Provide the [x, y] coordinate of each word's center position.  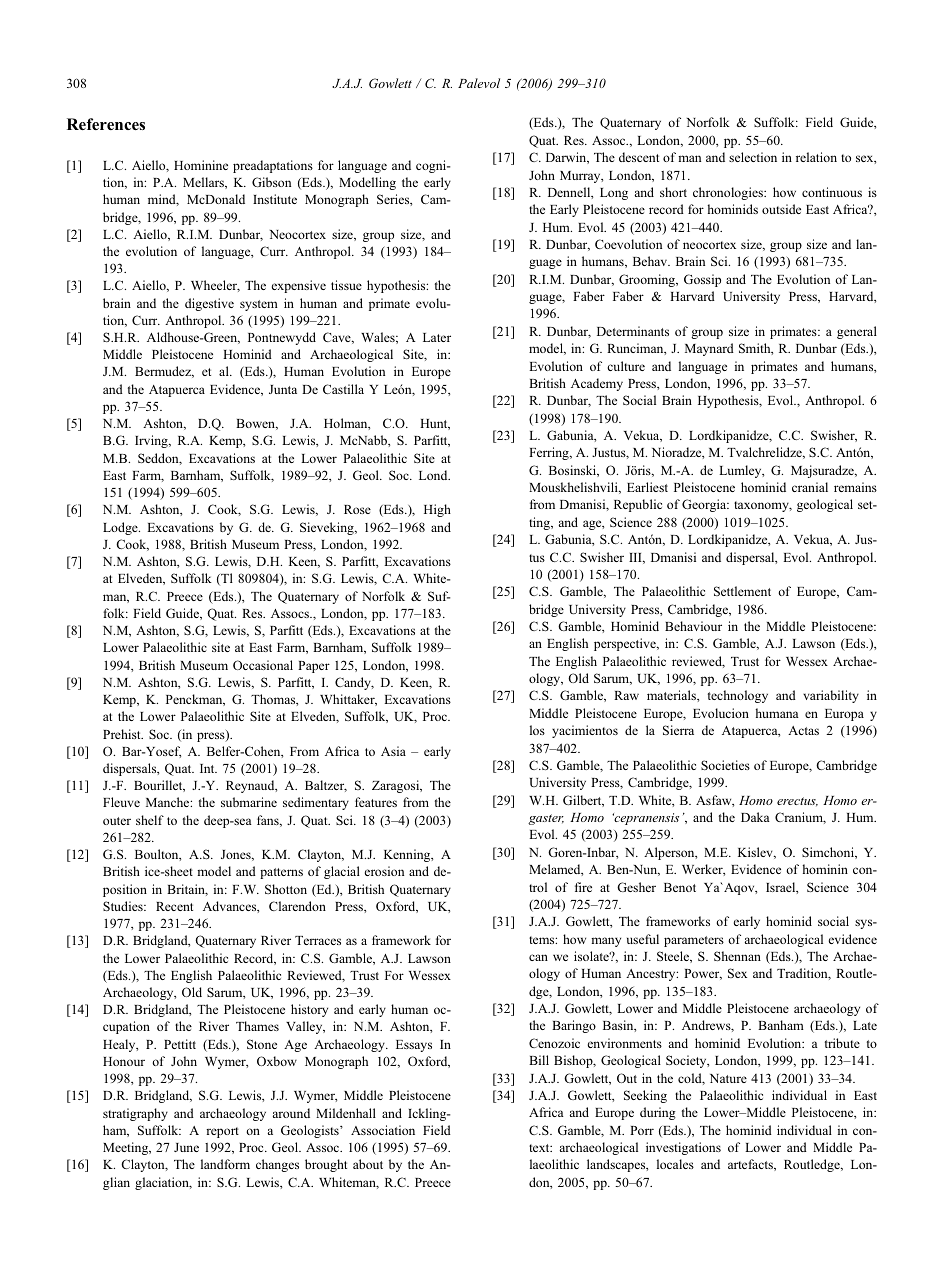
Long [614, 194]
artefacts [751, 1165]
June [186, 1147]
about [368, 1164]
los [537, 730]
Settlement [742, 591]
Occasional [263, 665]
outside [781, 209]
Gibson [271, 182]
